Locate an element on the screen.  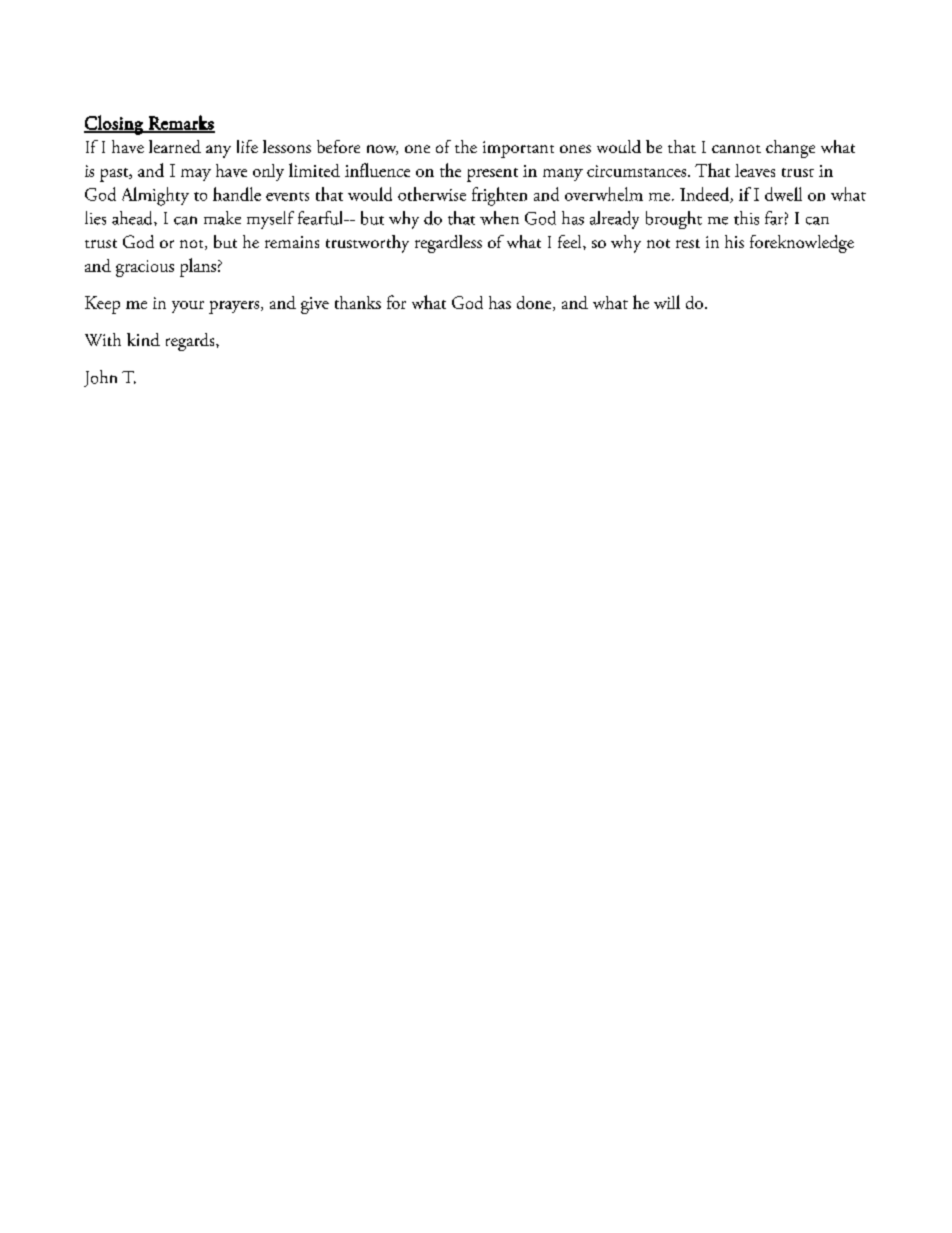
Remarks is located at coordinates (180, 123).
